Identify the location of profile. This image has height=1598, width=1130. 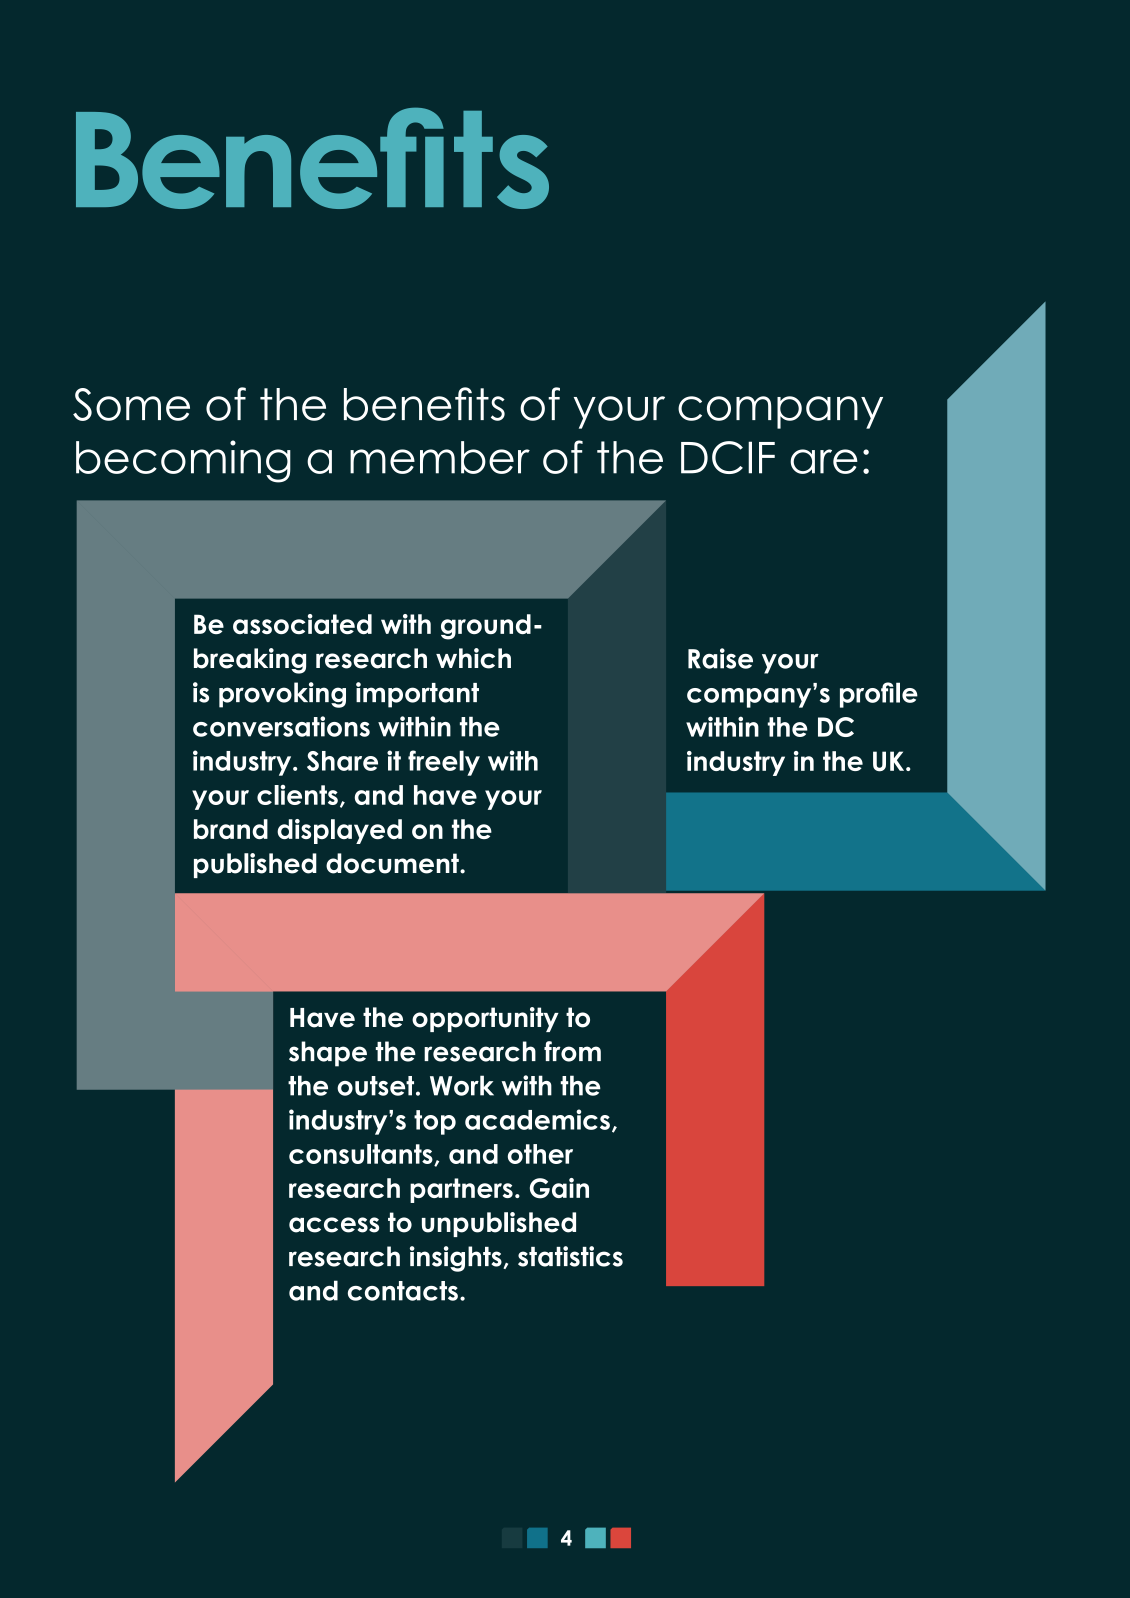
(879, 695).
